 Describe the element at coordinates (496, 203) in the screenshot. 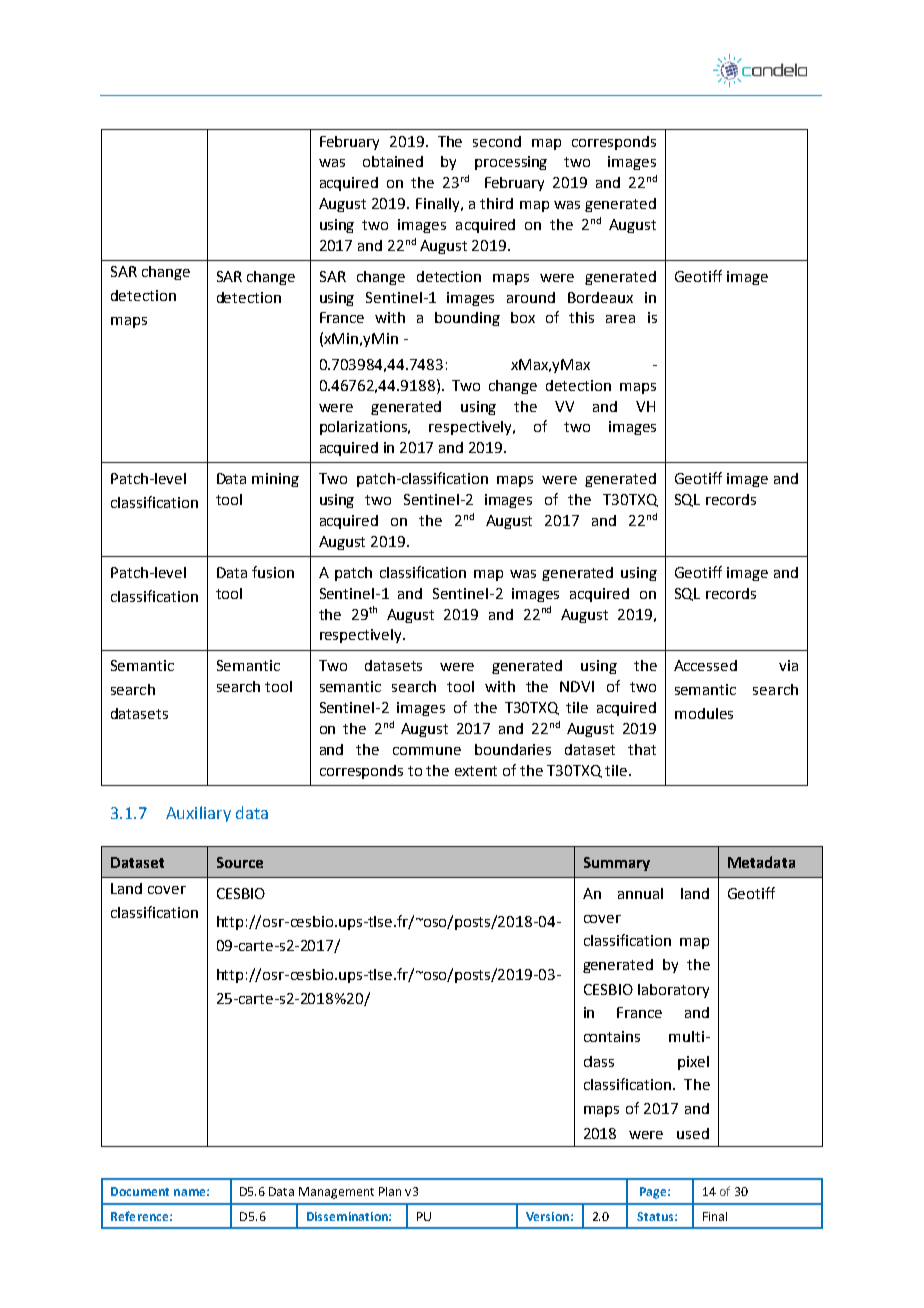

I see `third` at that location.
